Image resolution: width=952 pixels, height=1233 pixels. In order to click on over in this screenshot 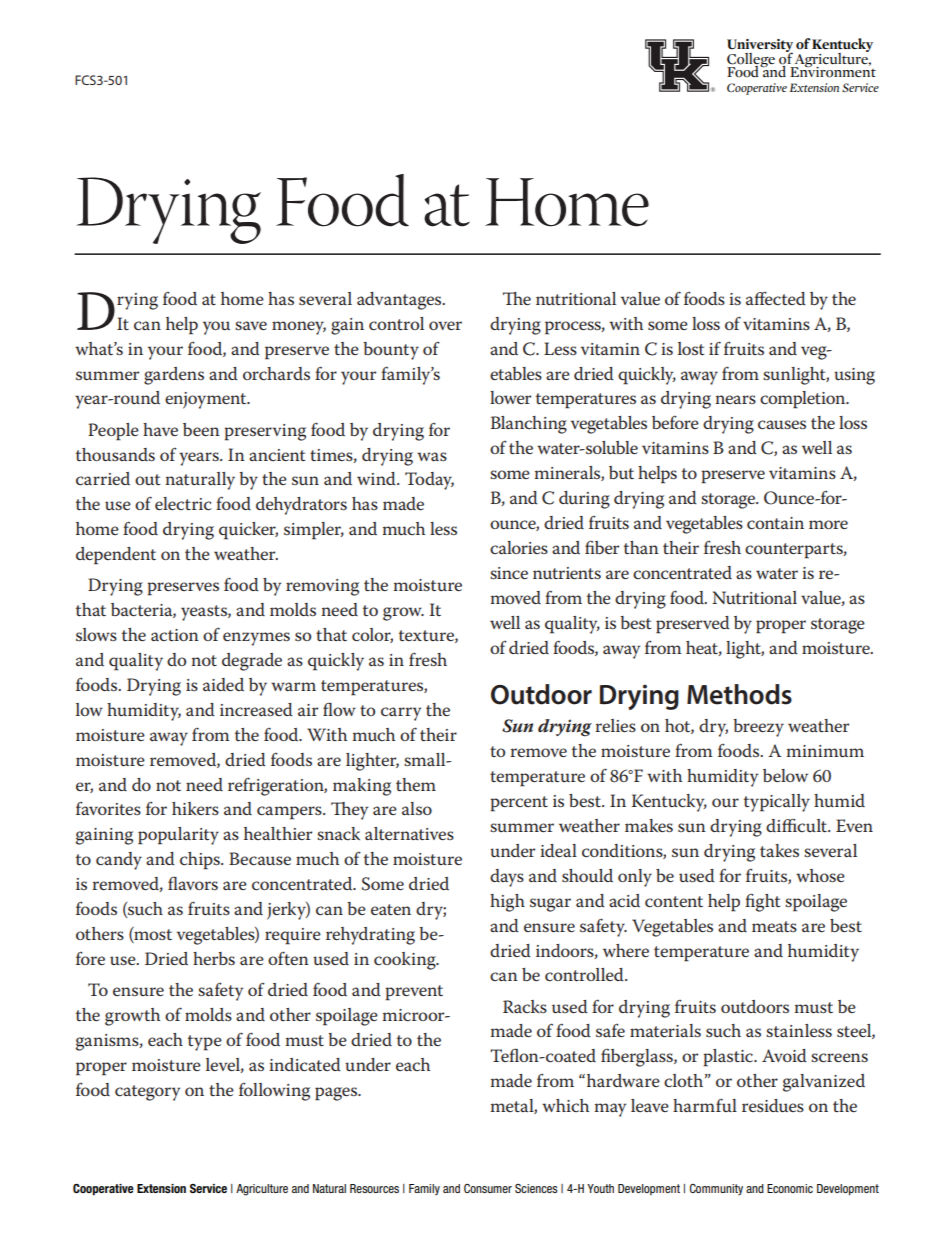, I will do `click(445, 325)`.
